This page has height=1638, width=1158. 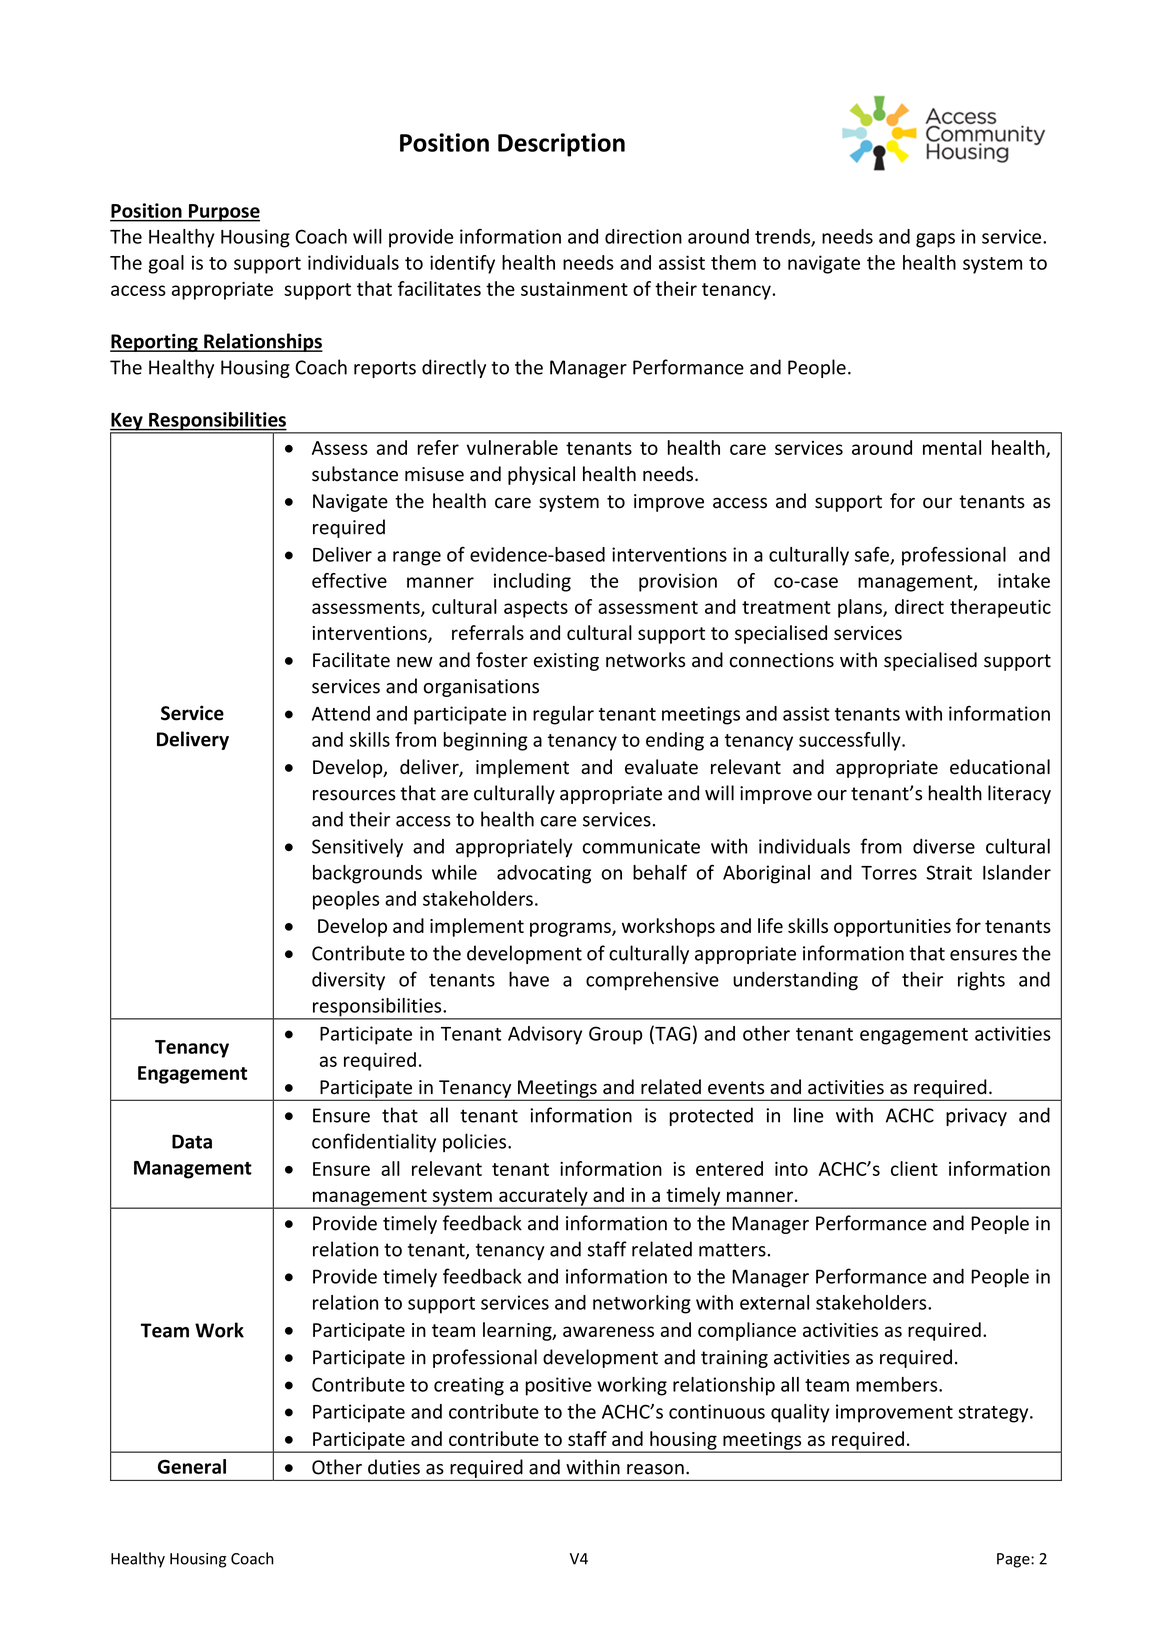 I want to click on Purpose, so click(x=223, y=213).
